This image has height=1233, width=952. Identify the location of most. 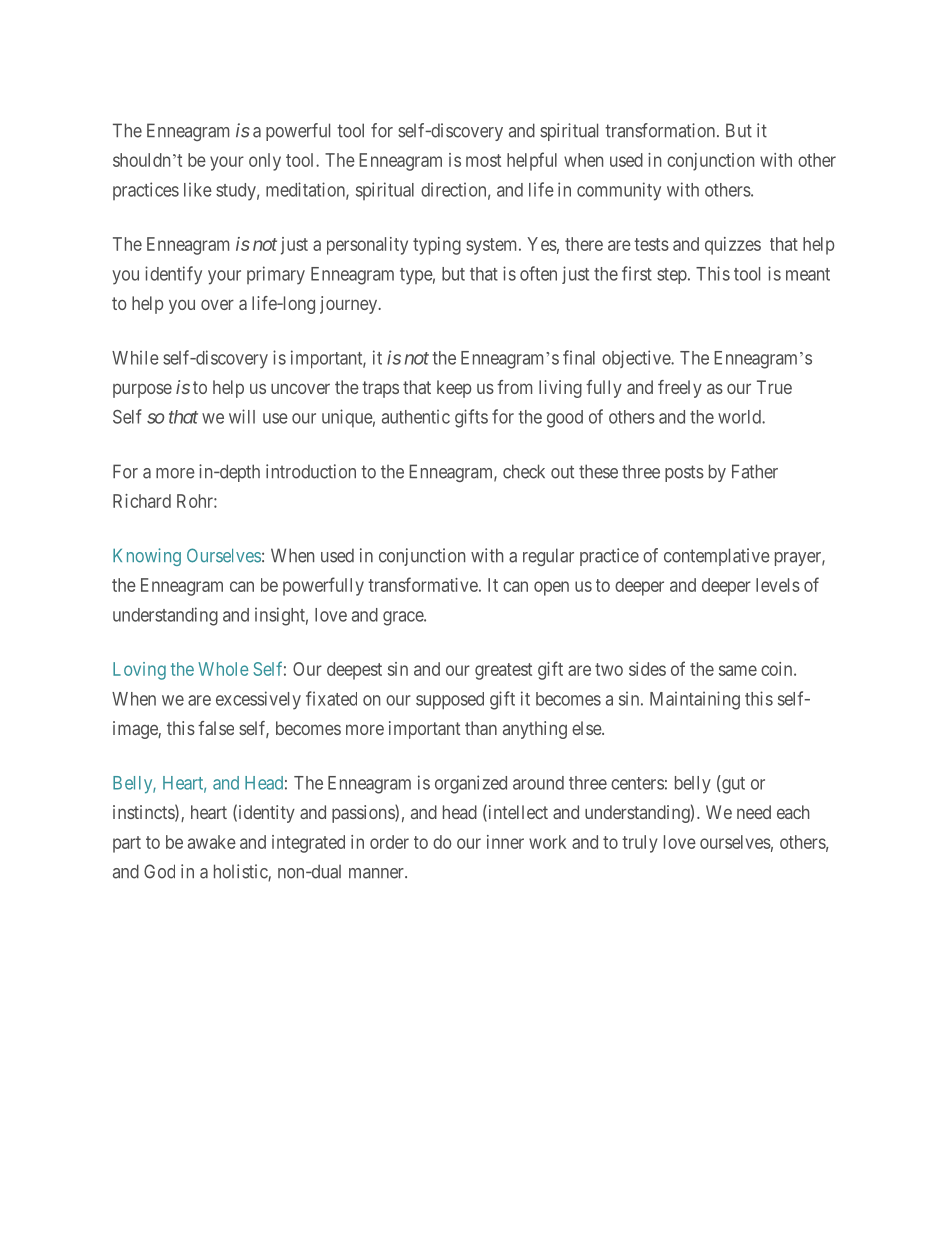
(483, 160).
